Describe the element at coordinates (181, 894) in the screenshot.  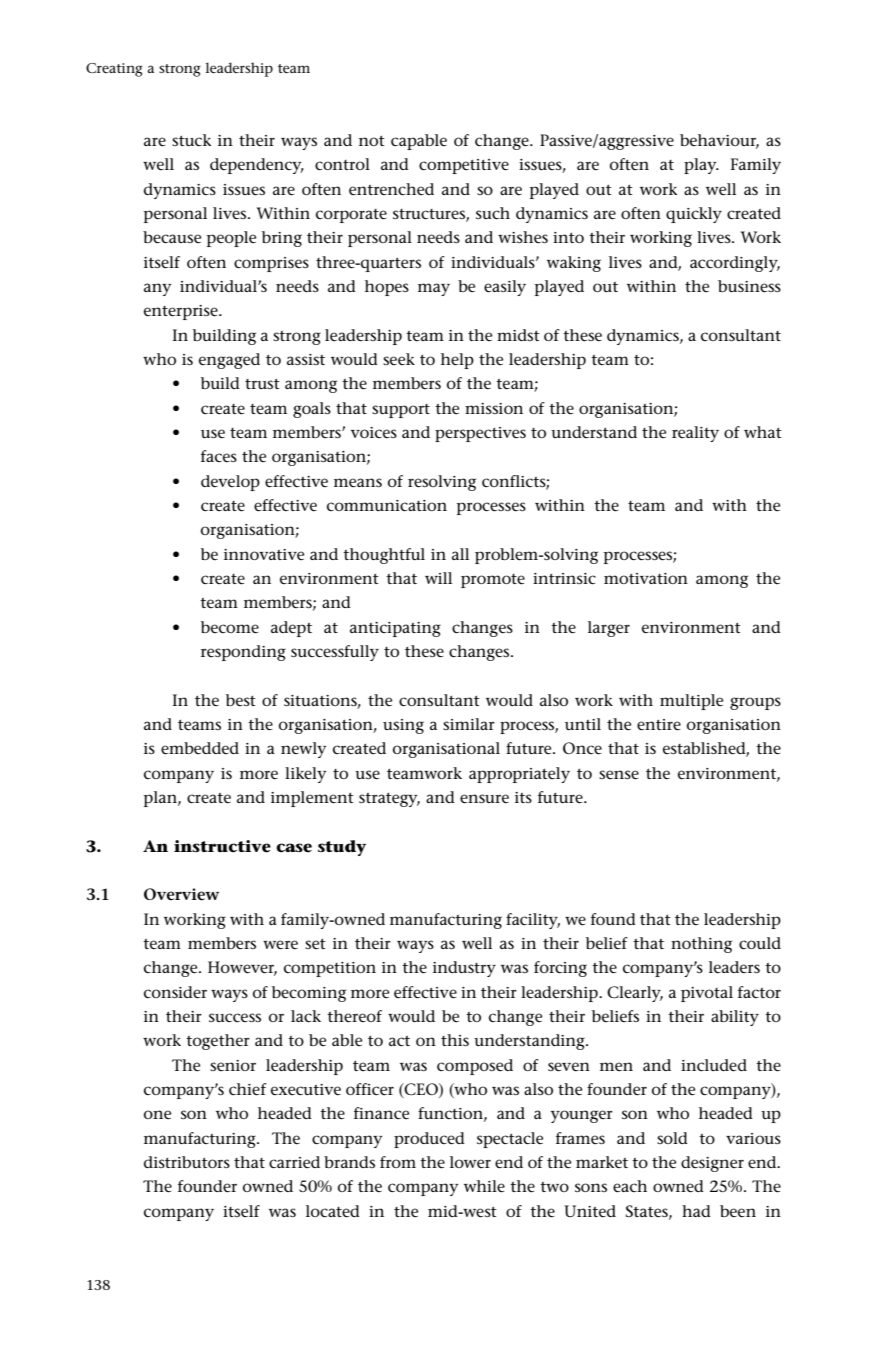
I see `Overview` at that location.
